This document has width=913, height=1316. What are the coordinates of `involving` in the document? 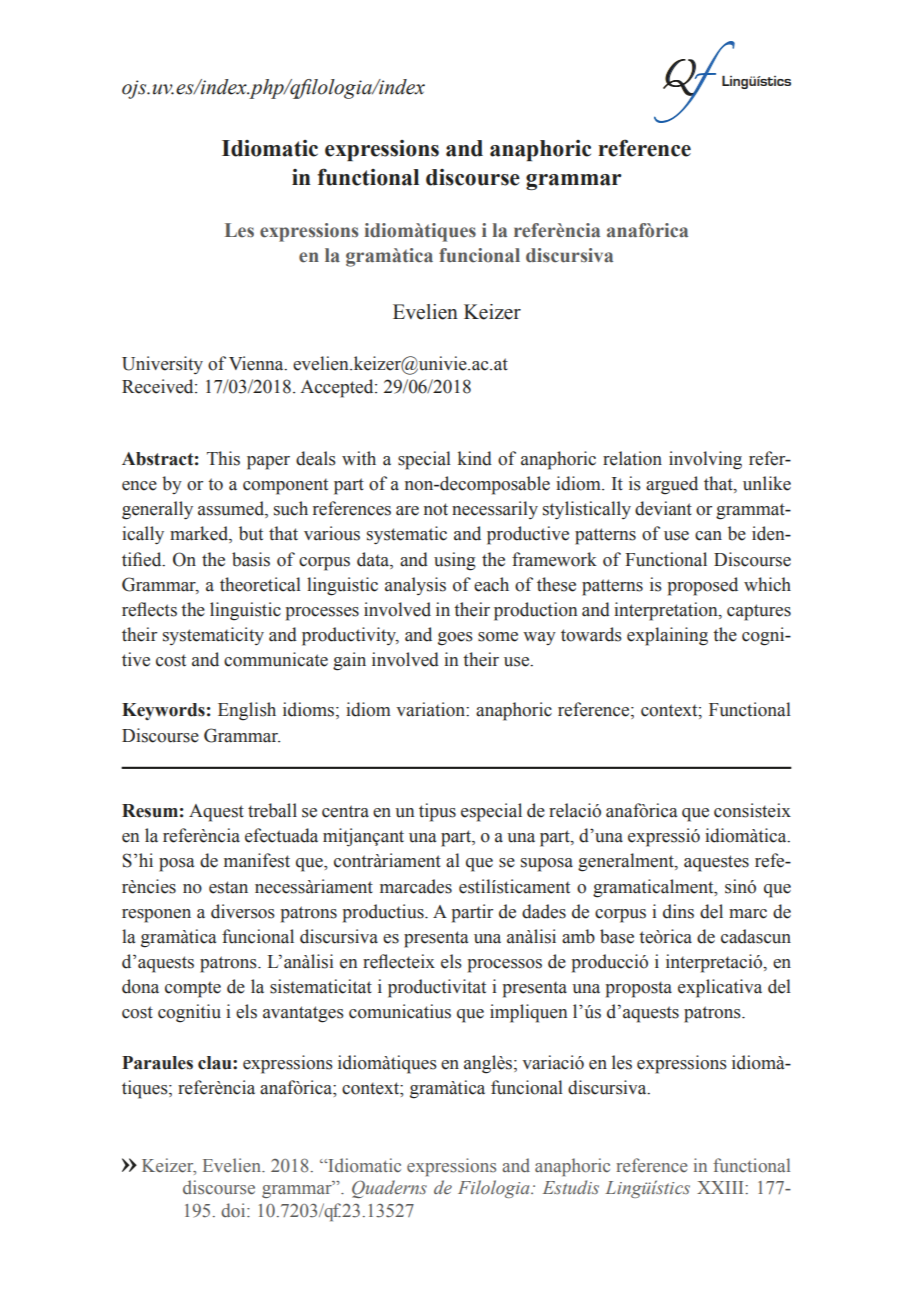 It's located at (705, 460).
